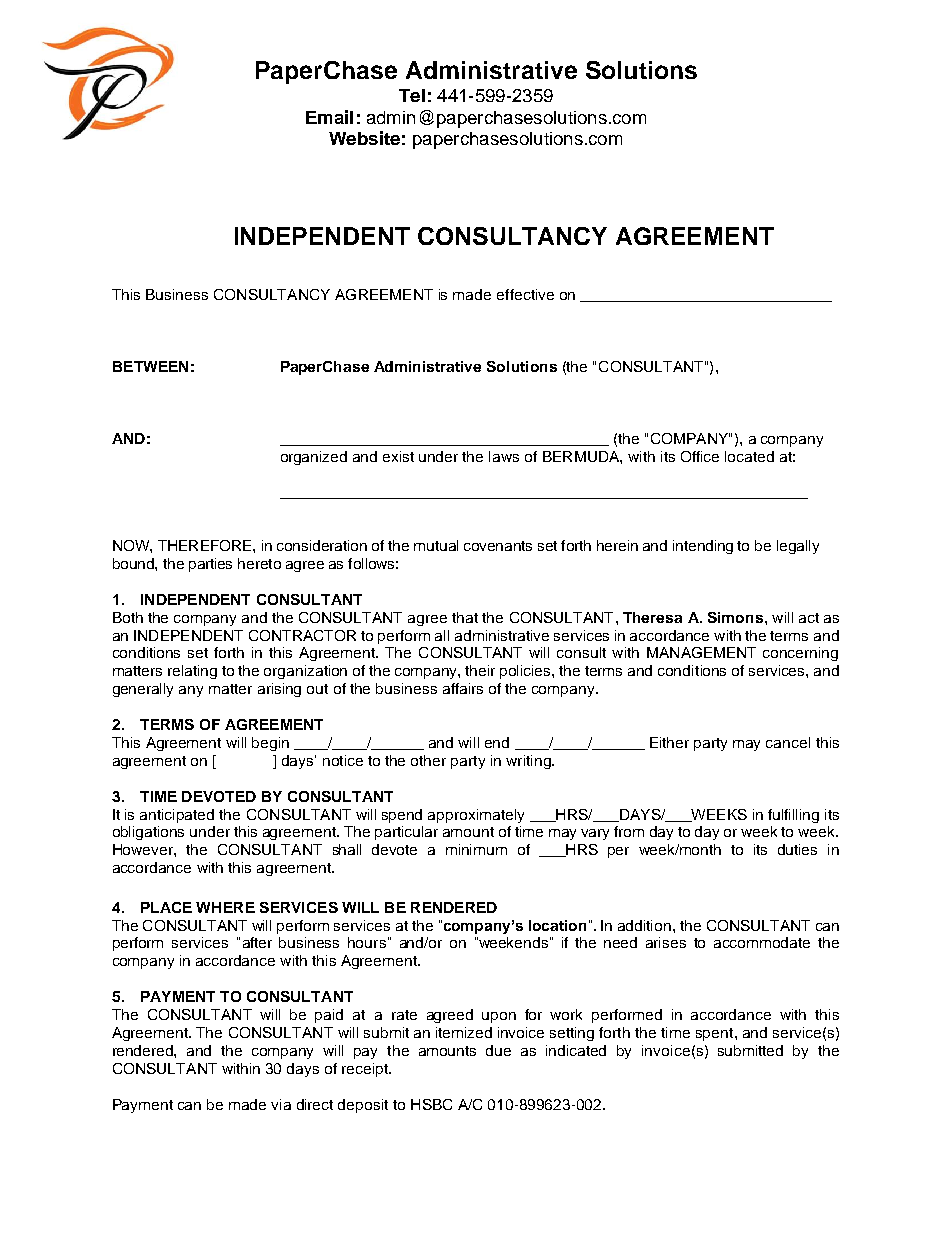  I want to click on due, so click(498, 1050).
